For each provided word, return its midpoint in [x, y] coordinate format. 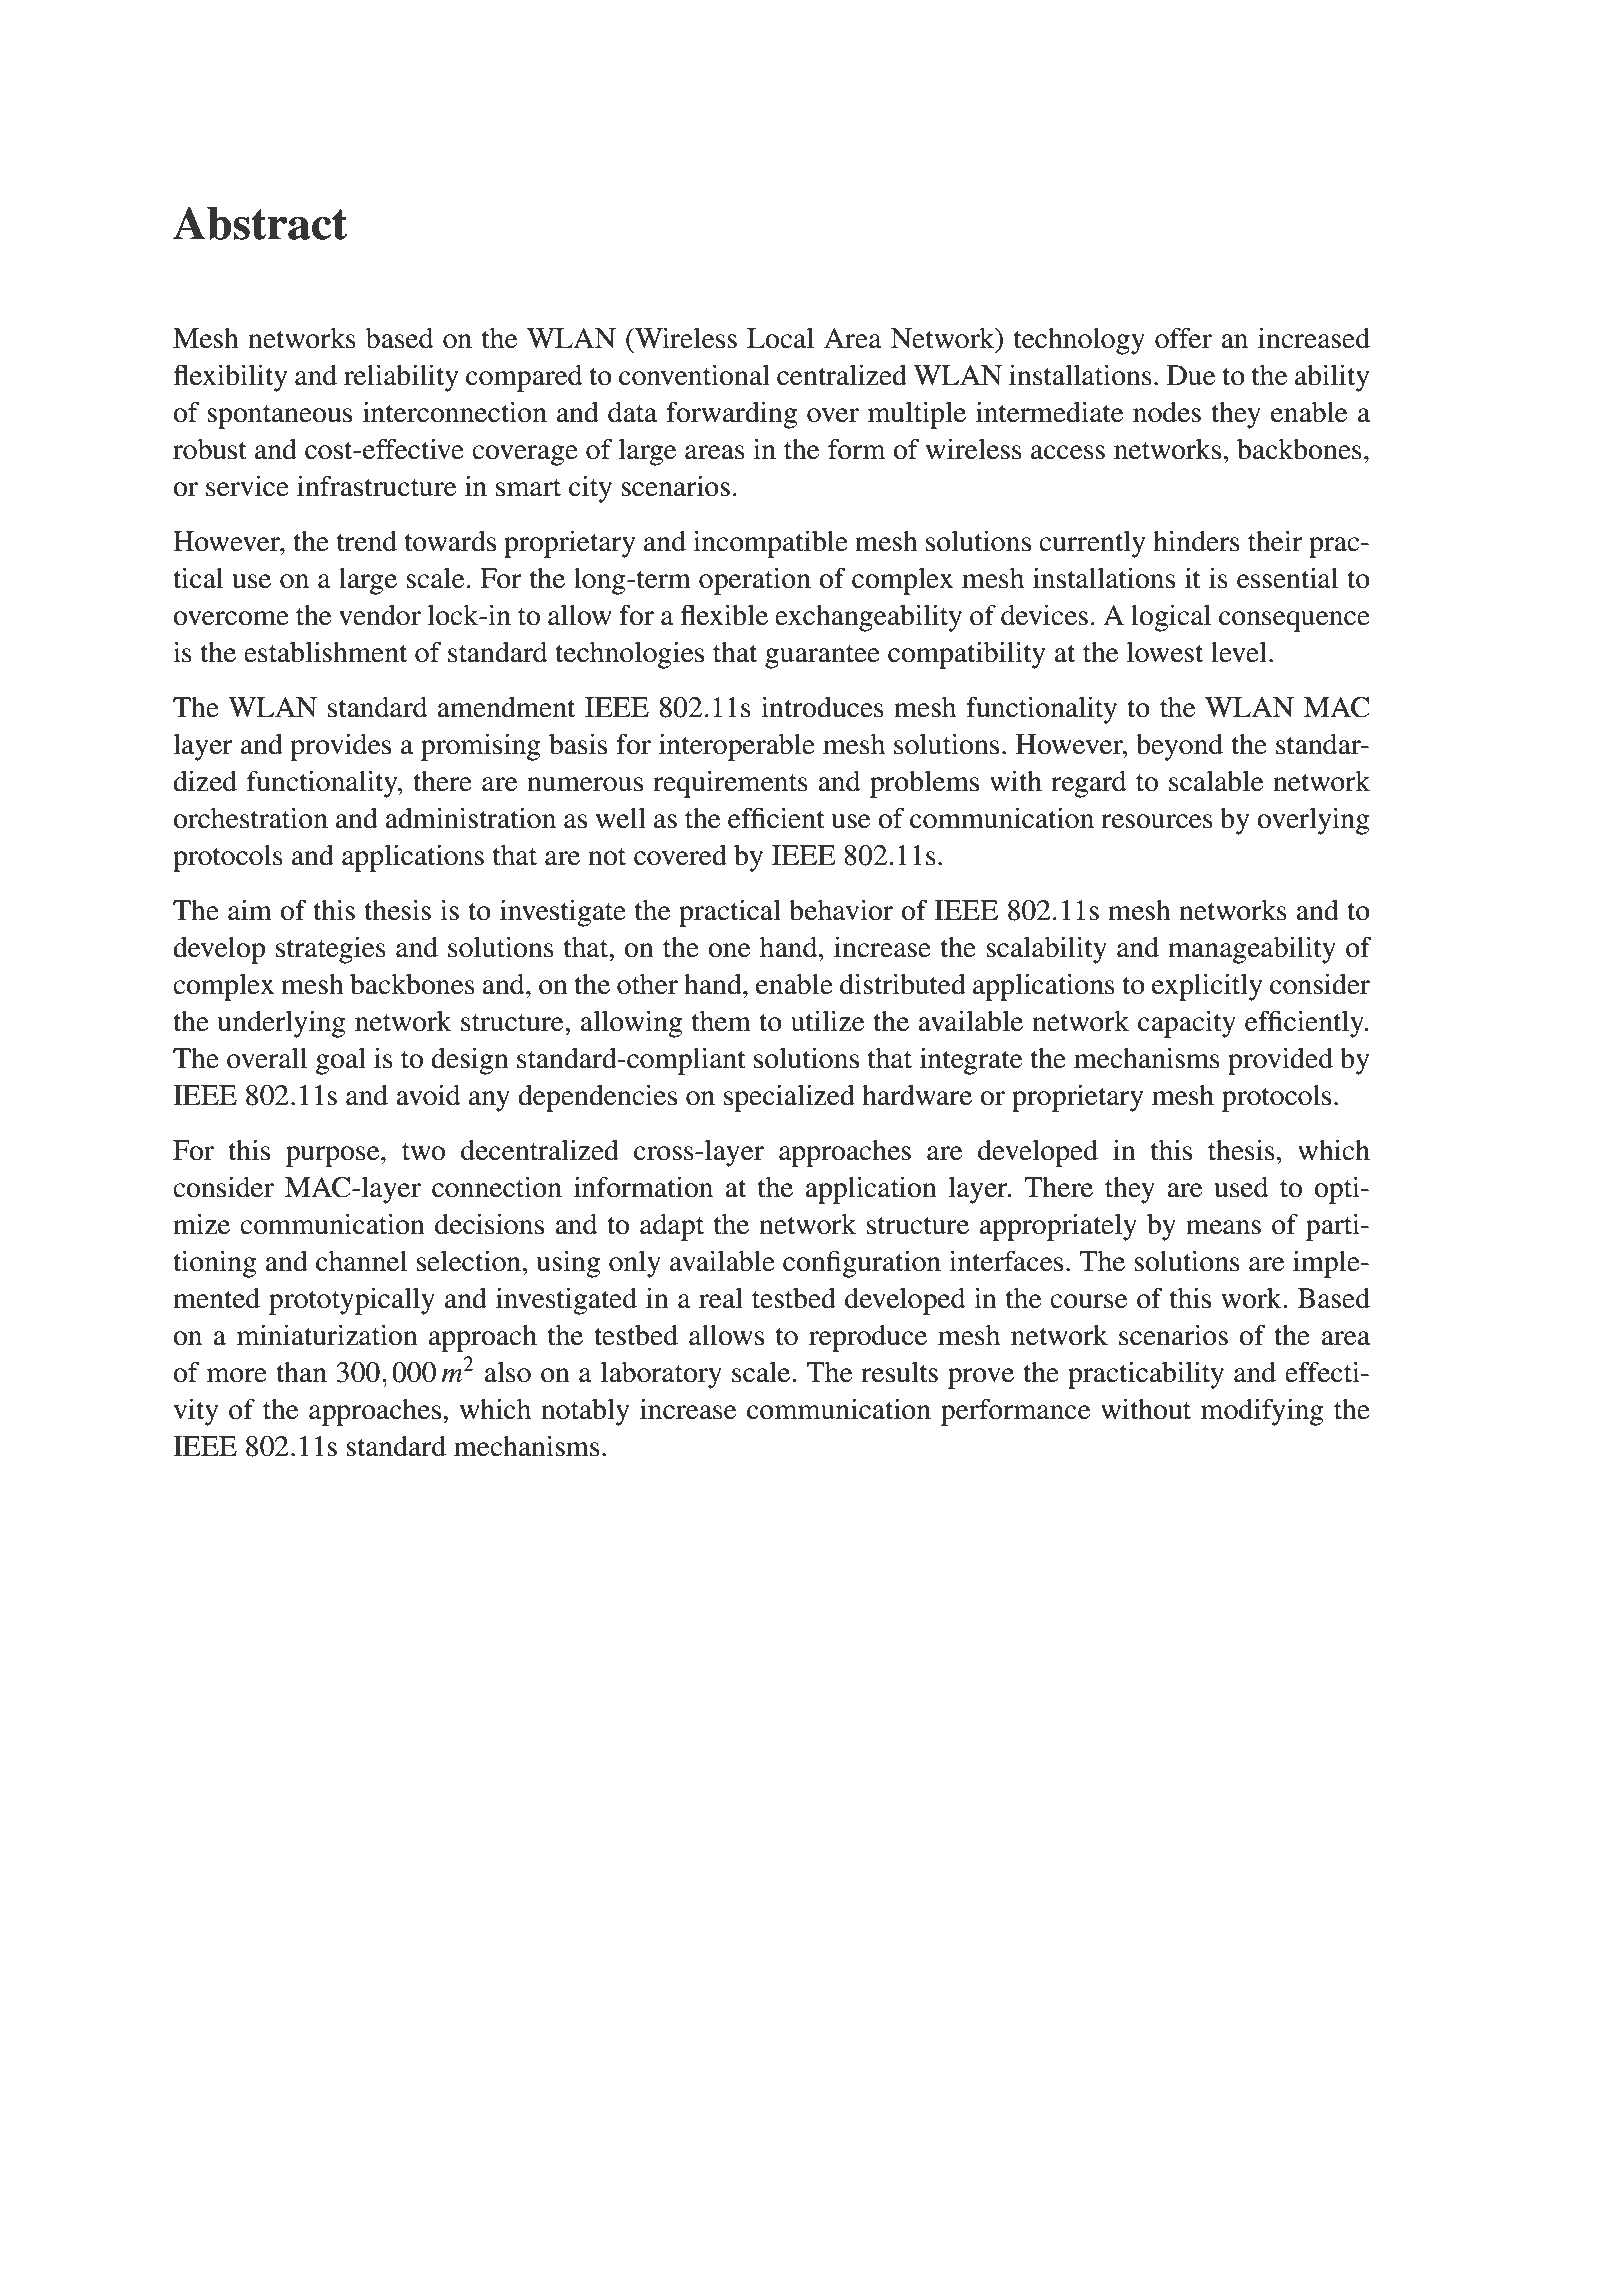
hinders [1196, 541]
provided [1280, 1061]
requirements [730, 784]
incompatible [770, 544]
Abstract [260, 223]
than [301, 1372]
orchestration [250, 818]
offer [1183, 338]
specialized [789, 1098]
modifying [1262, 1412]
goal [341, 1061]
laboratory [661, 1375]
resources [1157, 821]
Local [780, 338]
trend [367, 541]
